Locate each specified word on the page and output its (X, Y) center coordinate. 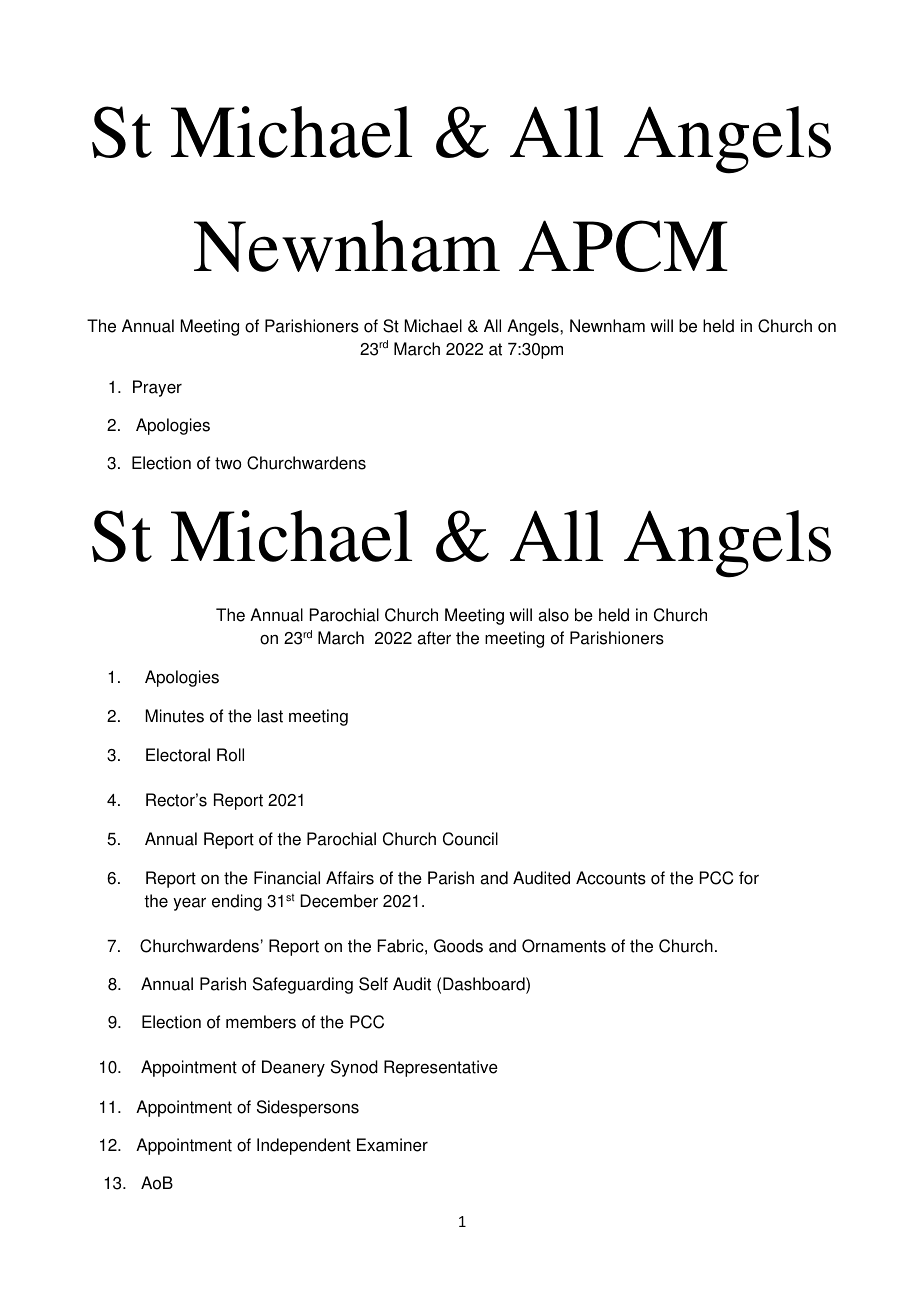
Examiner (392, 1145)
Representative (441, 1068)
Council (470, 839)
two (228, 463)
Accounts (611, 878)
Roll (230, 755)
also (553, 615)
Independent (304, 1146)
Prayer (157, 388)
